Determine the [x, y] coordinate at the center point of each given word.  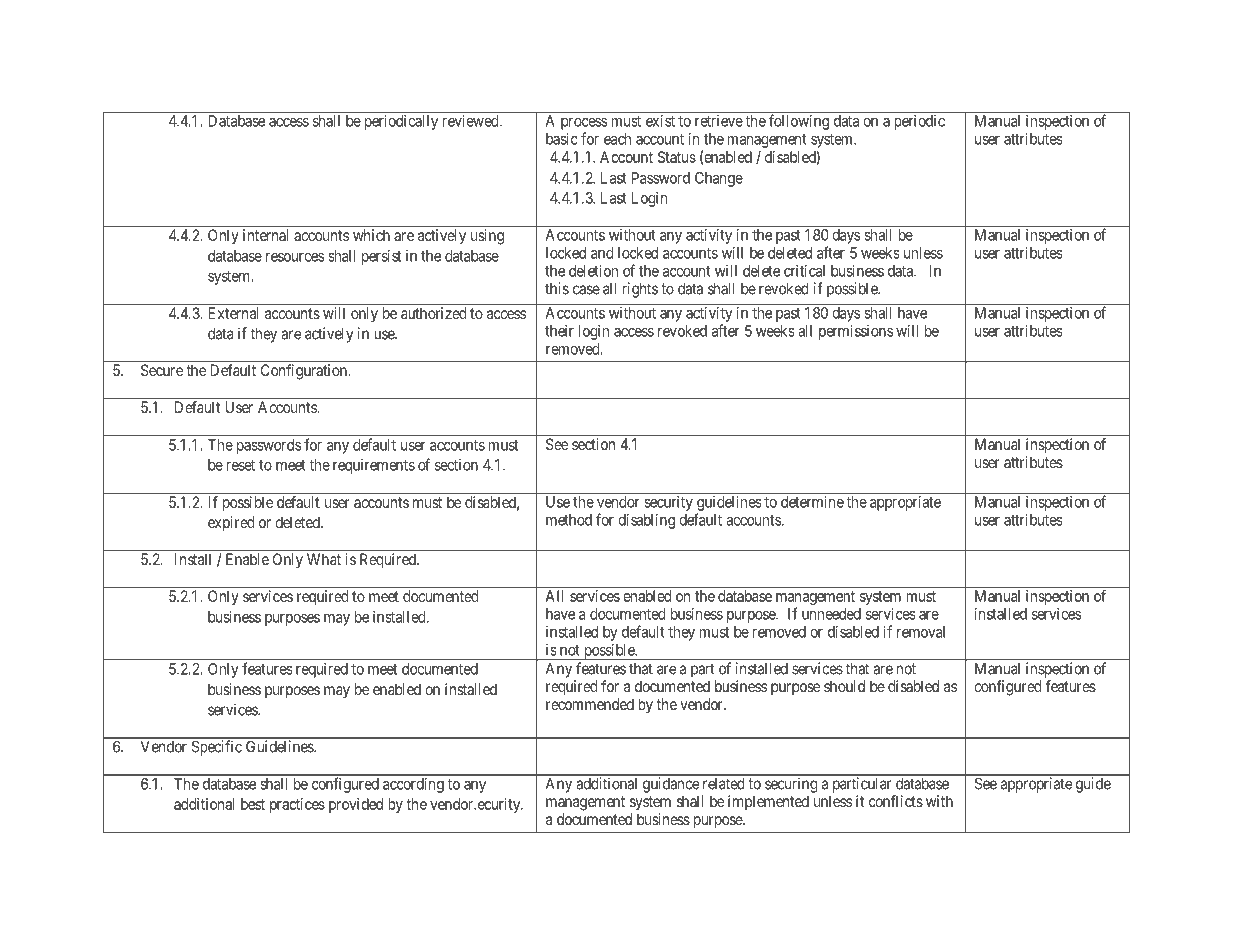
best [253, 804]
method [569, 520]
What [324, 559]
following [799, 122]
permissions [856, 332]
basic [562, 139]
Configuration [304, 372]
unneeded [831, 614]
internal [265, 235]
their [559, 331]
